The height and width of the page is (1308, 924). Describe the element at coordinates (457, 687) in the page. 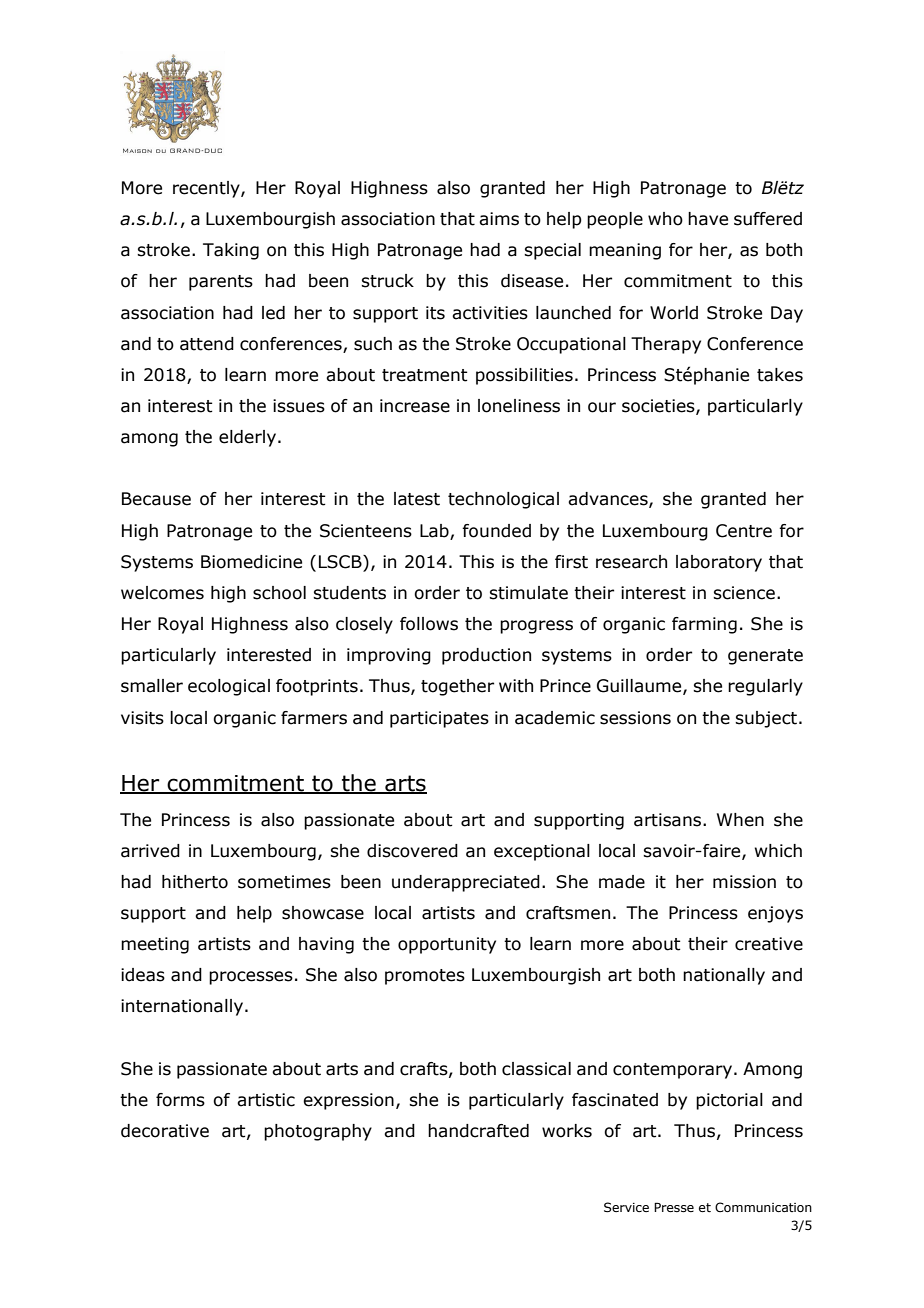

I see `together` at that location.
